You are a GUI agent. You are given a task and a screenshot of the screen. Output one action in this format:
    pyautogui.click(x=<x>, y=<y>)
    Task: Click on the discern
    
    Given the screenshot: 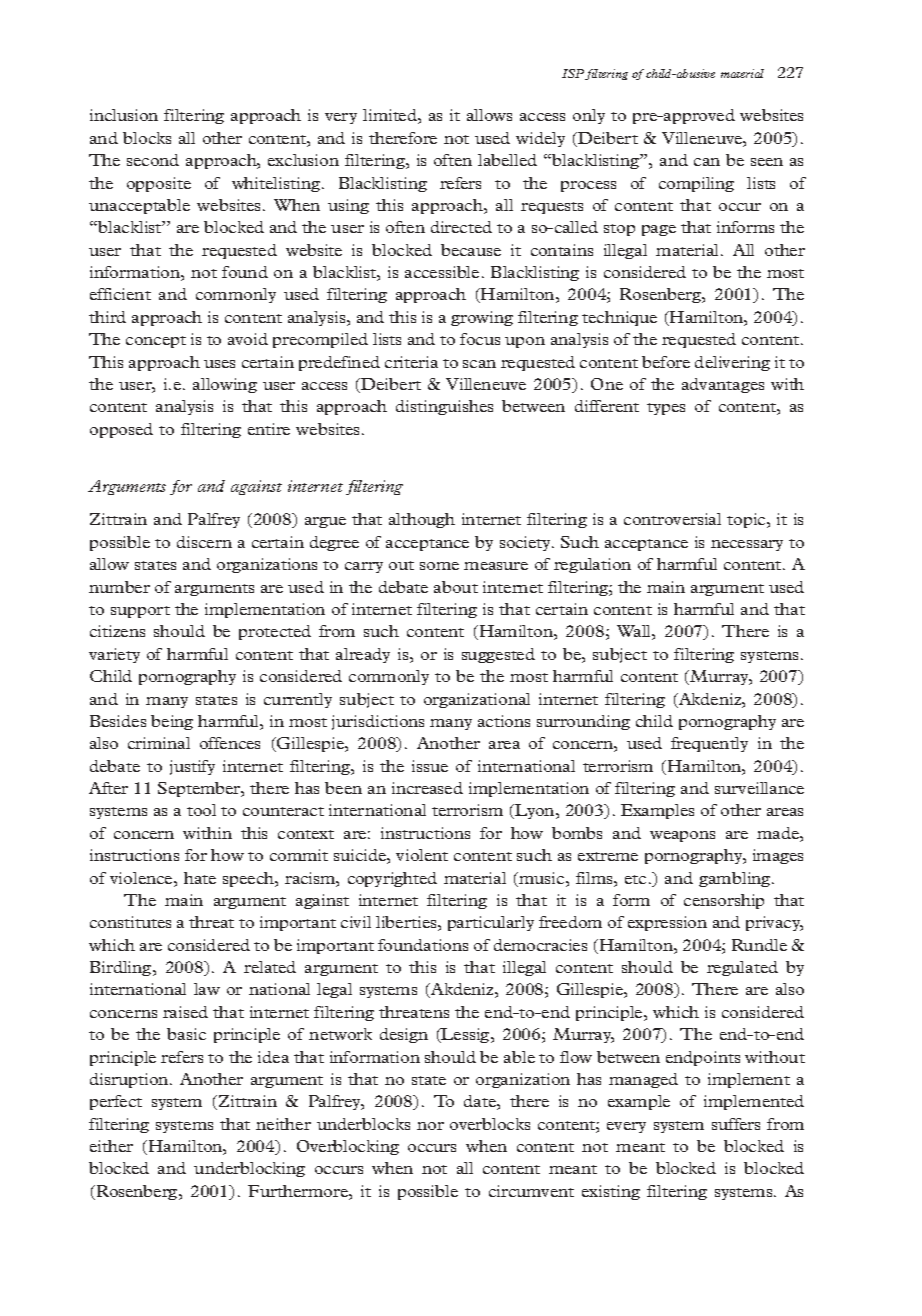 What is the action you would take?
    pyautogui.click(x=204, y=542)
